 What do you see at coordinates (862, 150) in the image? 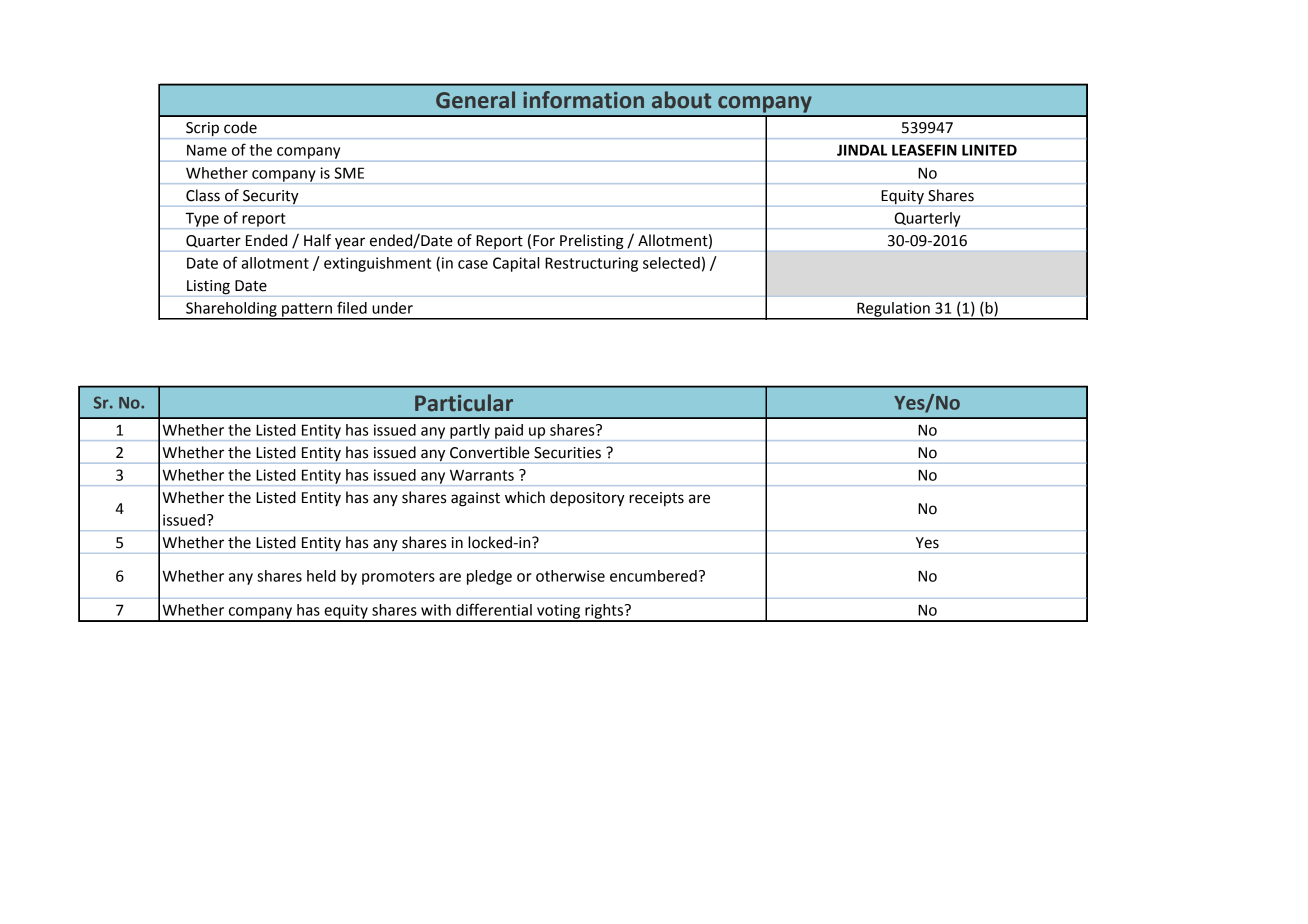
I see `JINDAL` at bounding box center [862, 150].
